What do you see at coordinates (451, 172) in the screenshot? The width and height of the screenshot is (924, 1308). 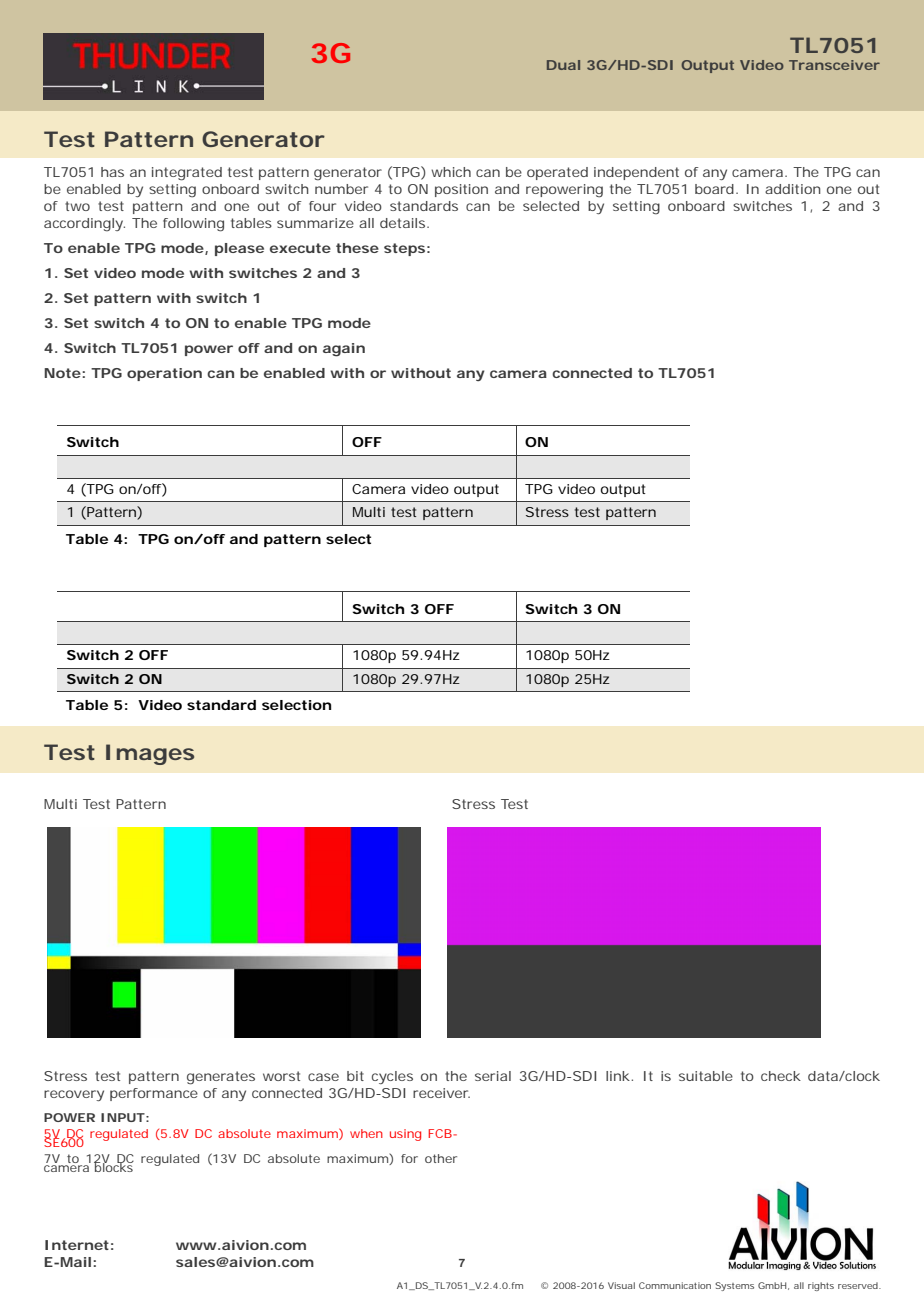 I see `which` at bounding box center [451, 172].
